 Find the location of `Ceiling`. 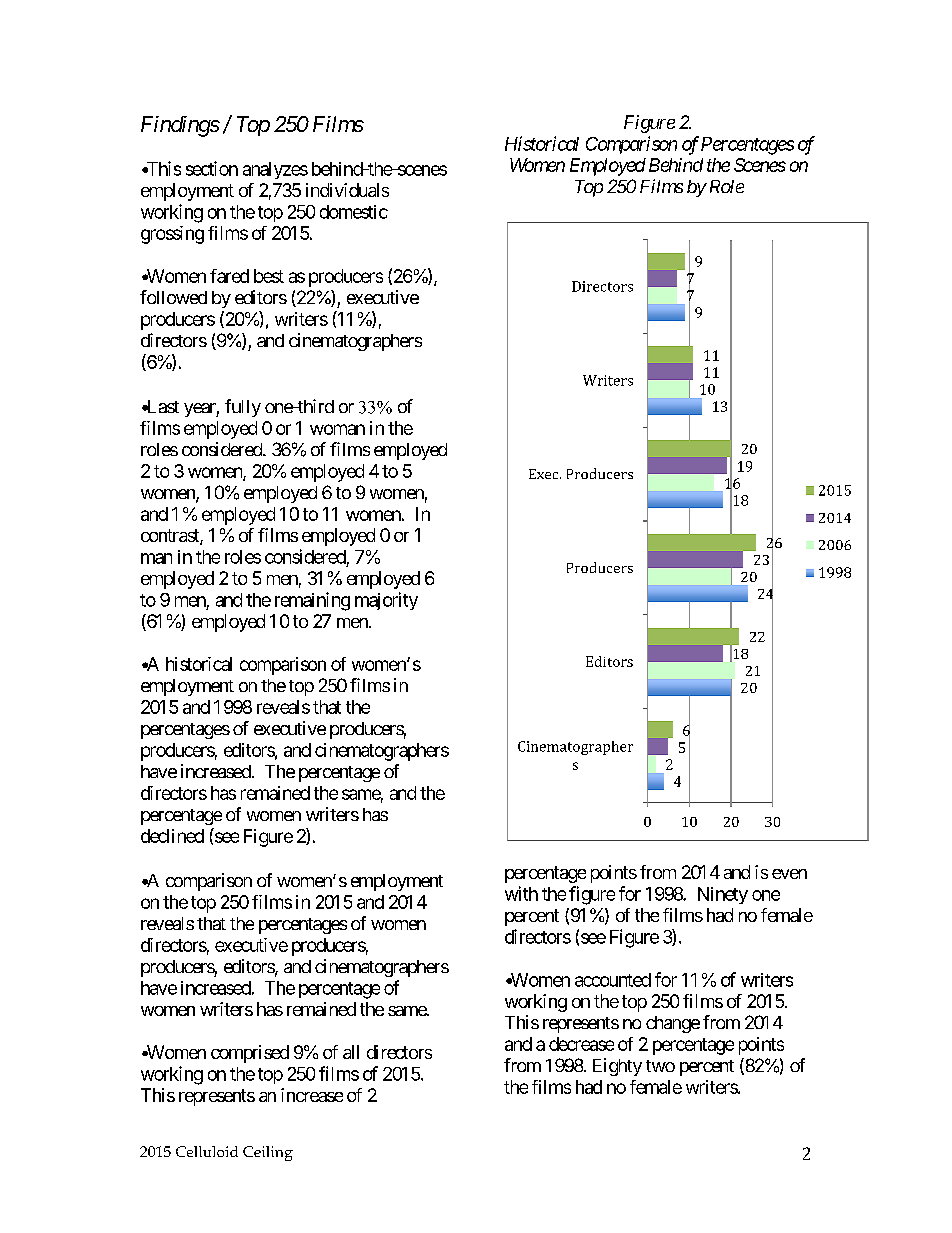

Ceiling is located at coordinates (268, 1153).
